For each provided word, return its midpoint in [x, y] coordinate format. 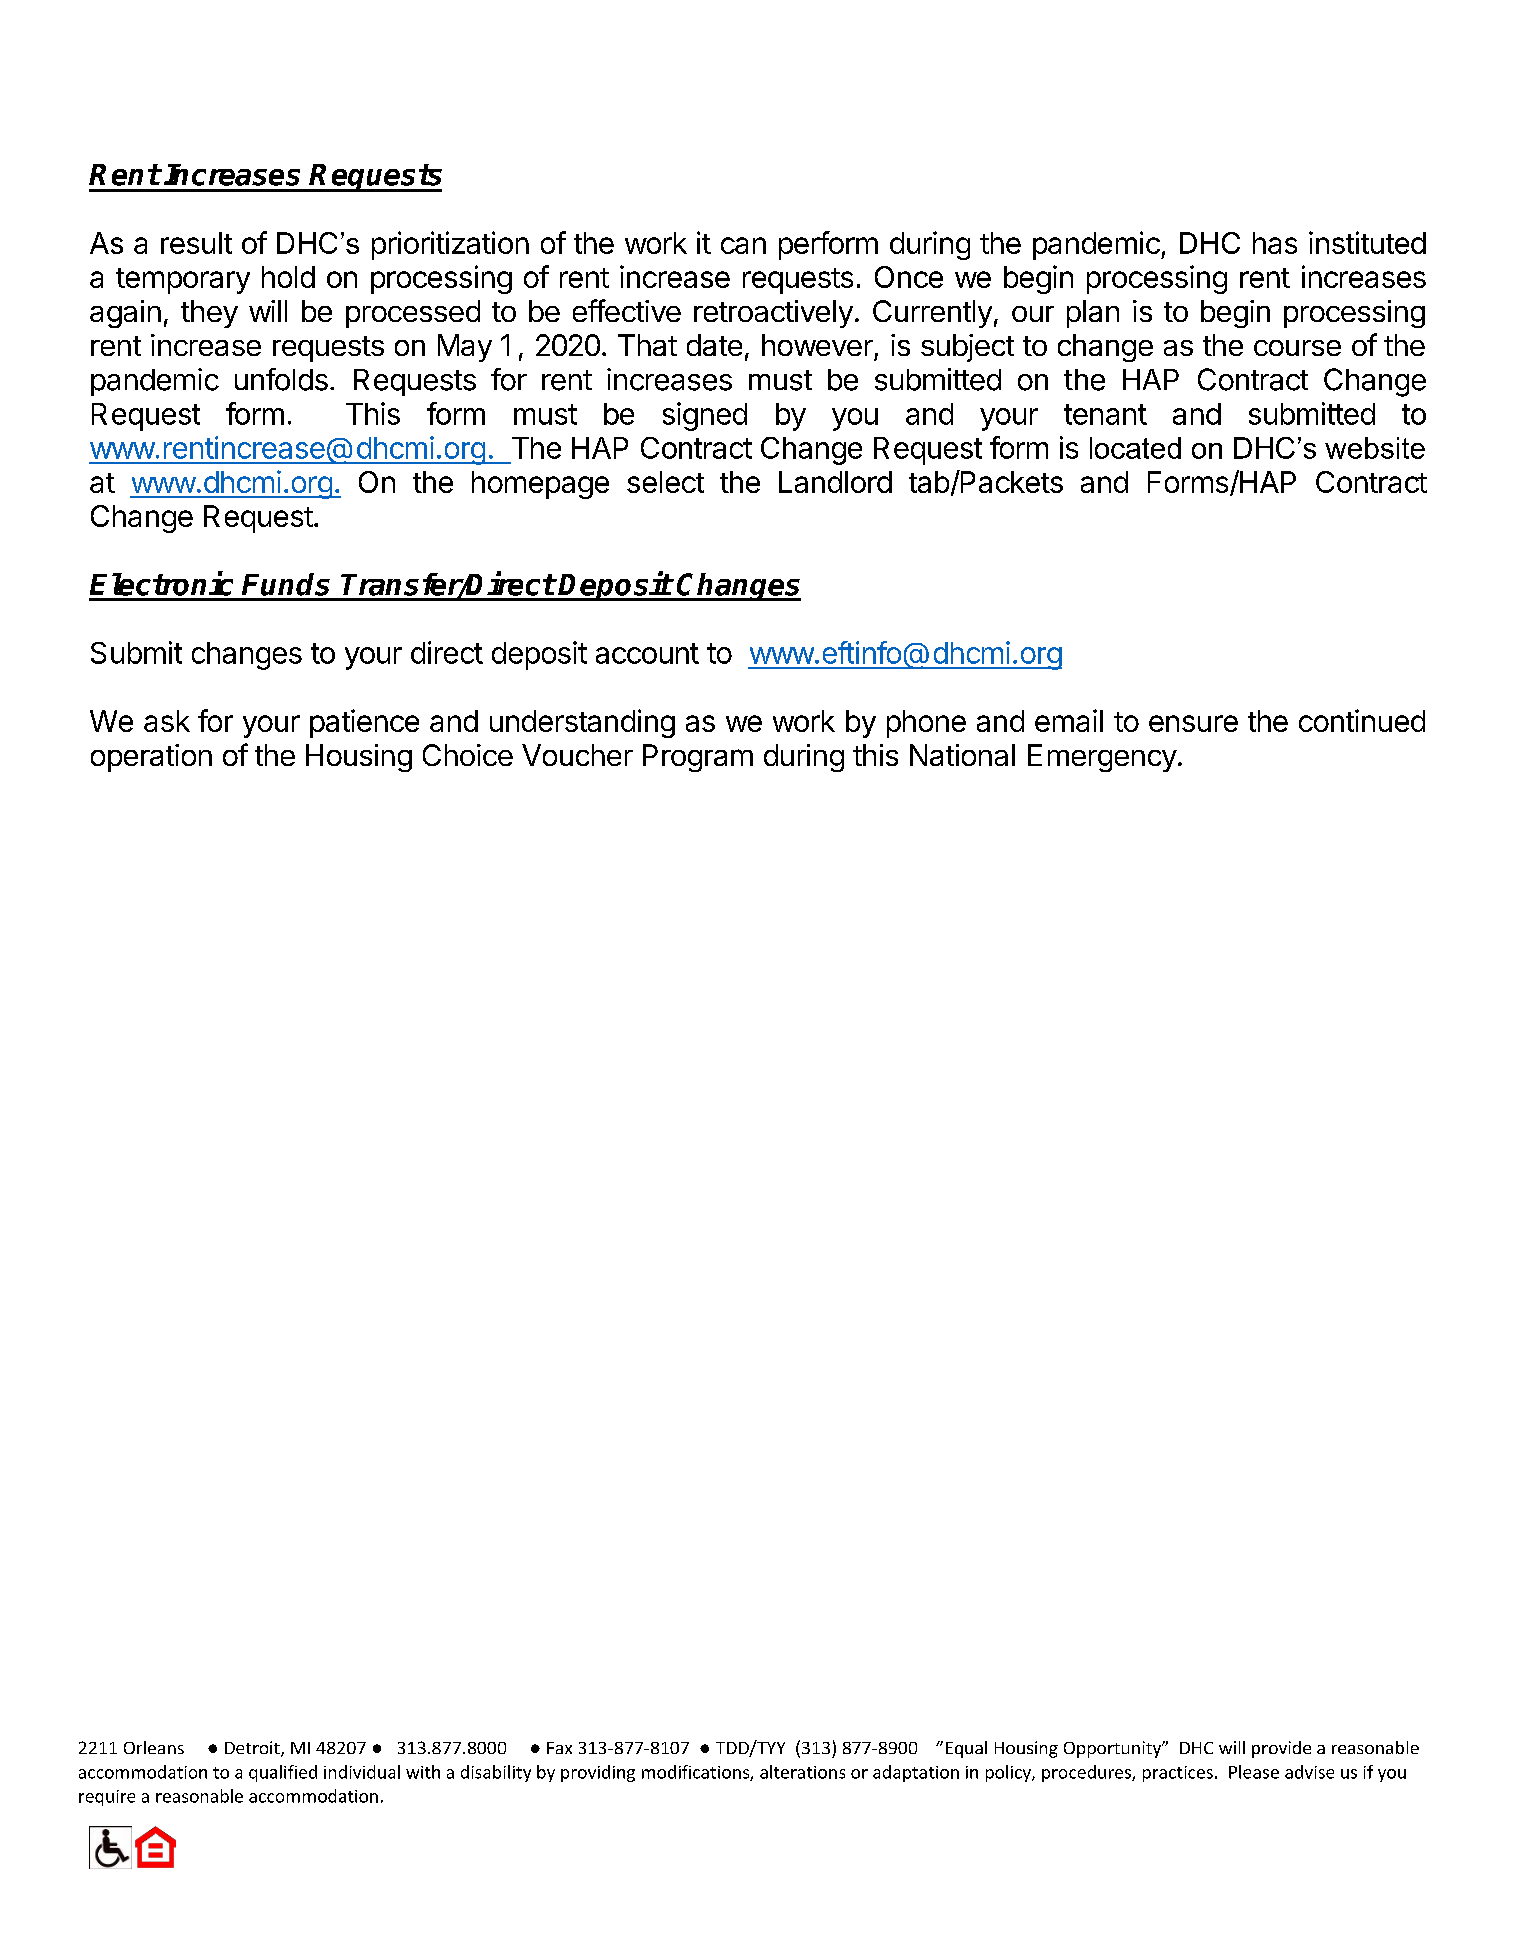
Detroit [253, 1749]
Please [1254, 1772]
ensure [1193, 723]
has [1275, 243]
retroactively [773, 314]
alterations [802, 1772]
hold [288, 277]
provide [1281, 1749]
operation [151, 758]
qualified [283, 1773]
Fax [559, 1748]
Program [698, 758]
